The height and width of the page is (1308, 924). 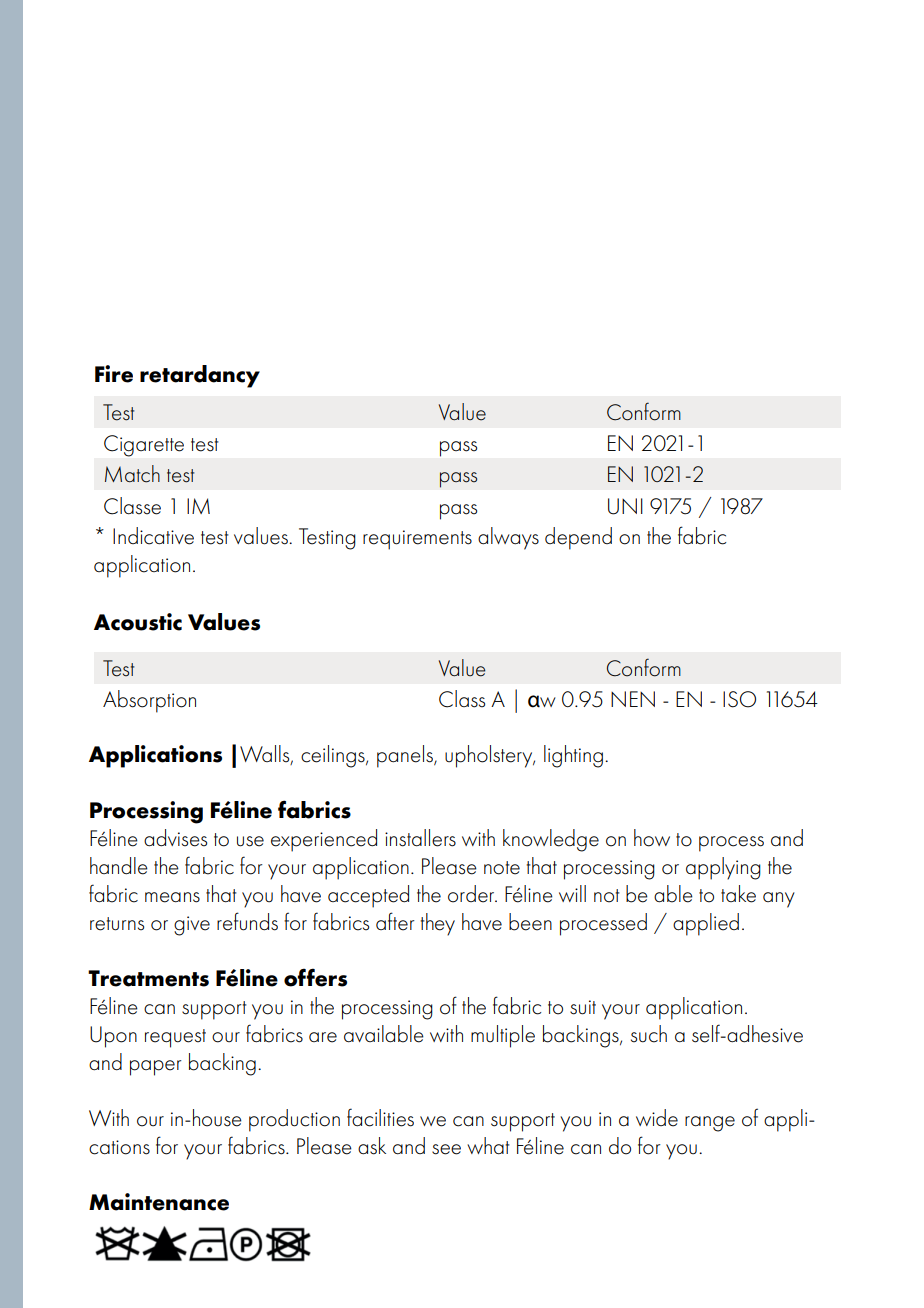 I want to click on advises, so click(x=175, y=838).
